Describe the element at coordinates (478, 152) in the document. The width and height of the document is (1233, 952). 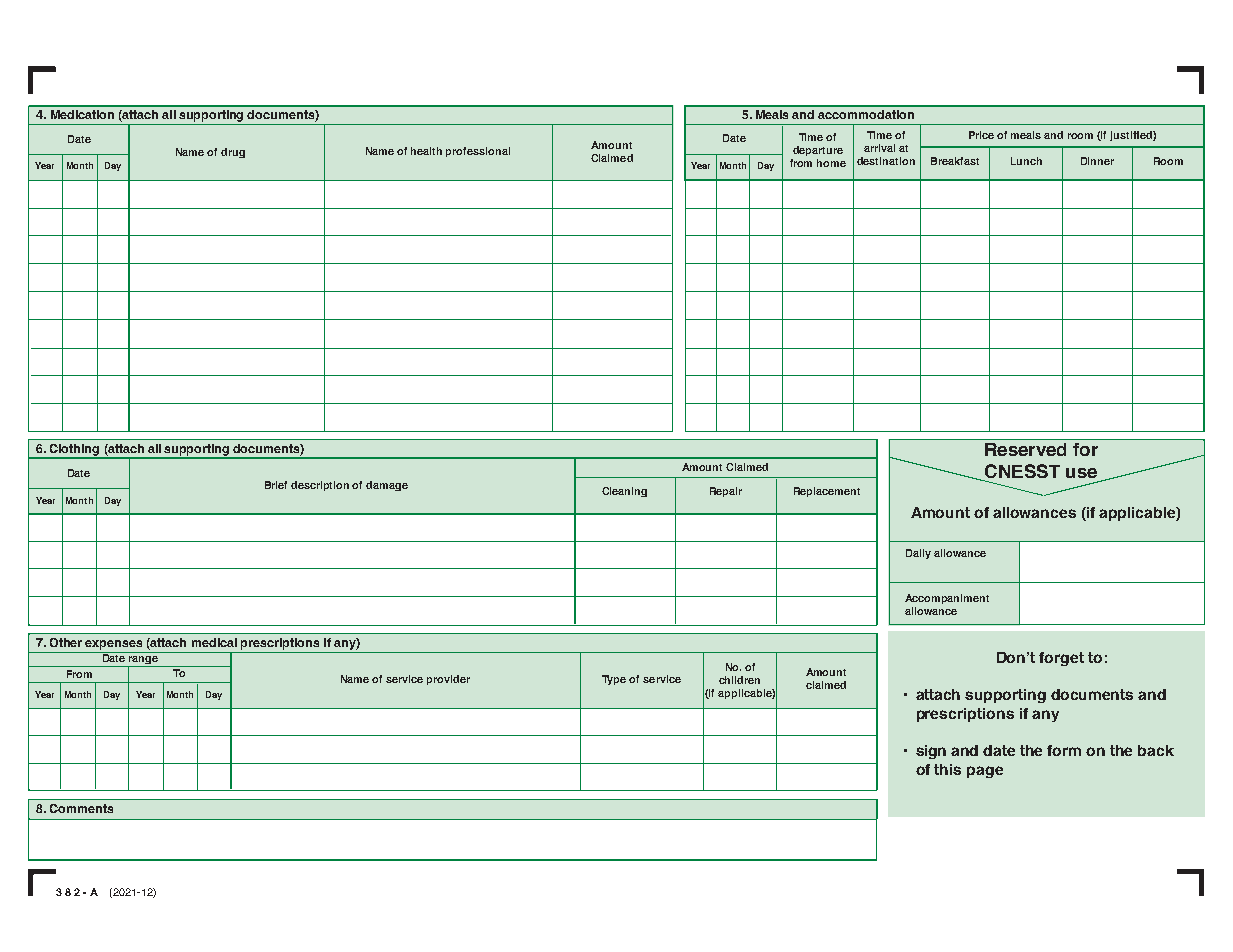
I see `professional` at that location.
